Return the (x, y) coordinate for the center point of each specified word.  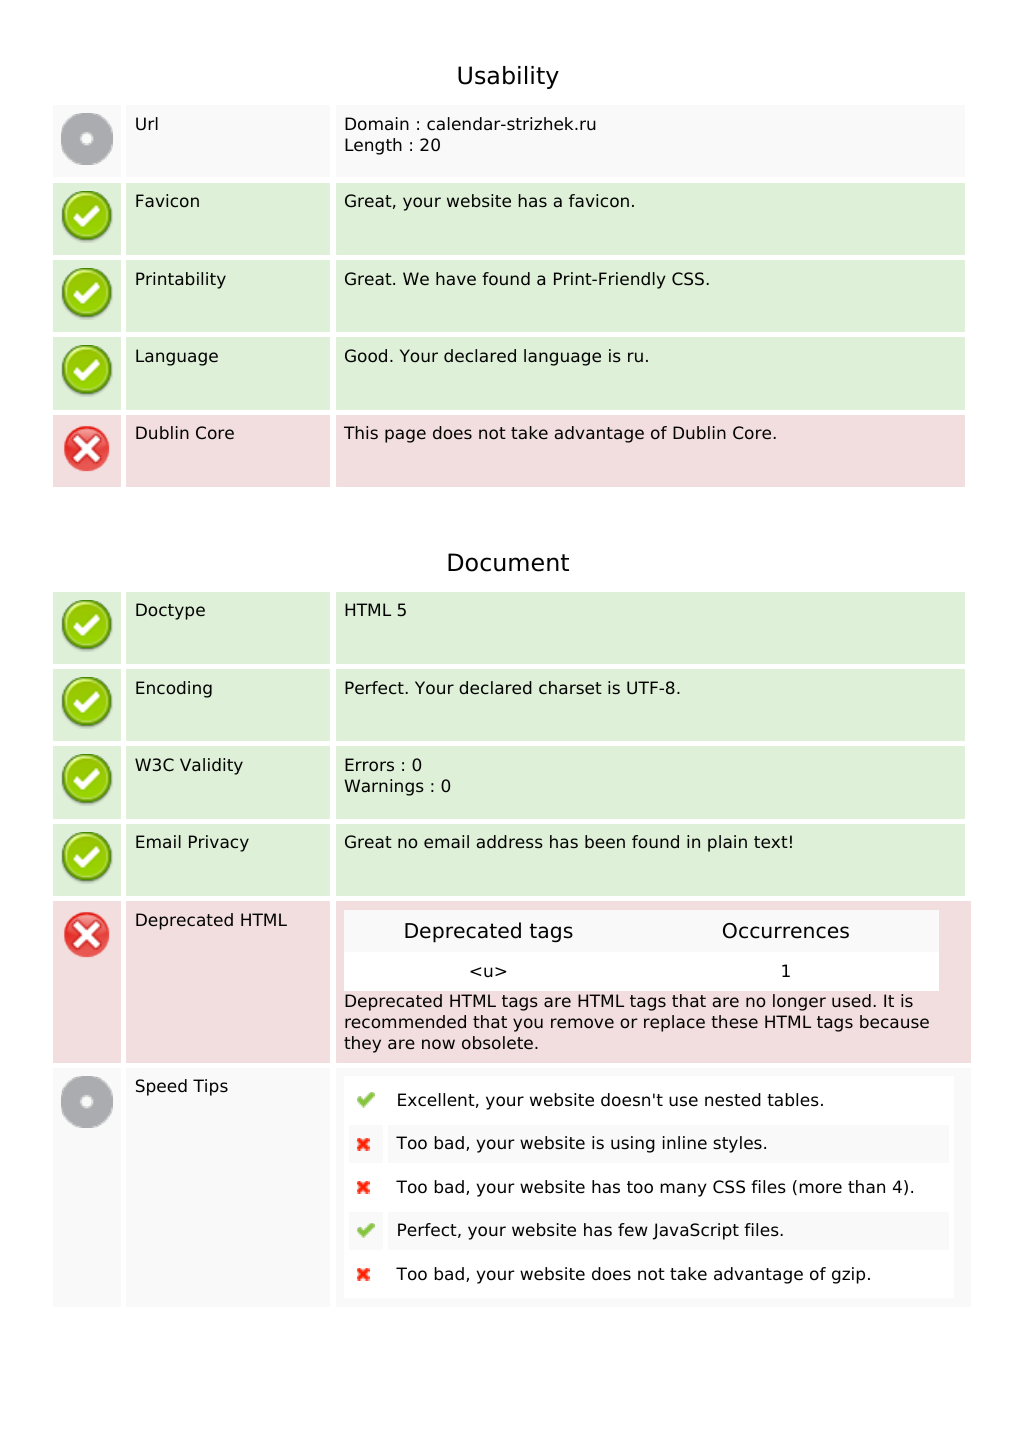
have (456, 278)
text (771, 842)
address (510, 841)
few (633, 1230)
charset (570, 687)
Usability (508, 77)
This (361, 432)
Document (508, 562)
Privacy (219, 843)
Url (147, 124)
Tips (210, 1087)
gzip (848, 1275)
